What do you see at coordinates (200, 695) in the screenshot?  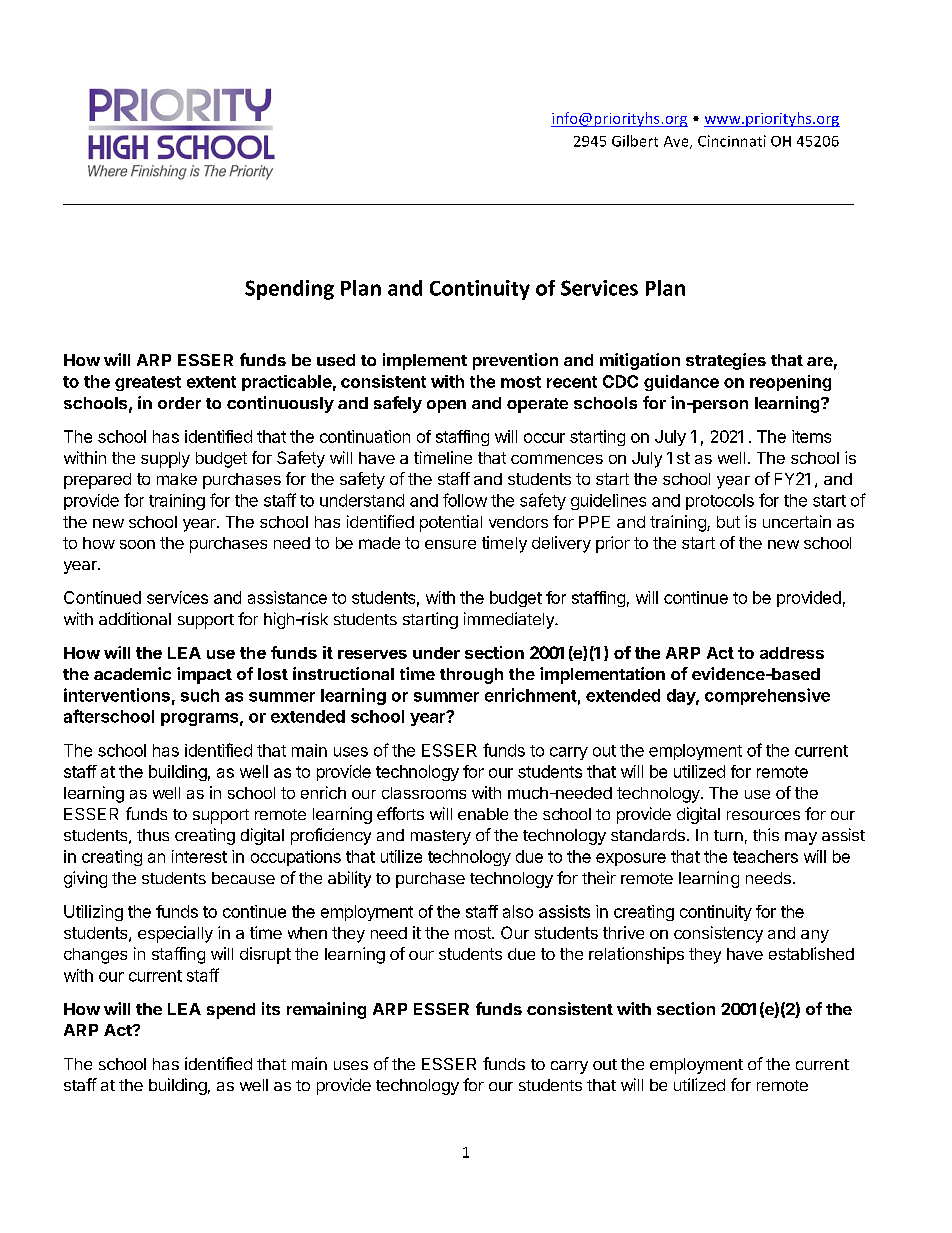 I see `such` at bounding box center [200, 695].
